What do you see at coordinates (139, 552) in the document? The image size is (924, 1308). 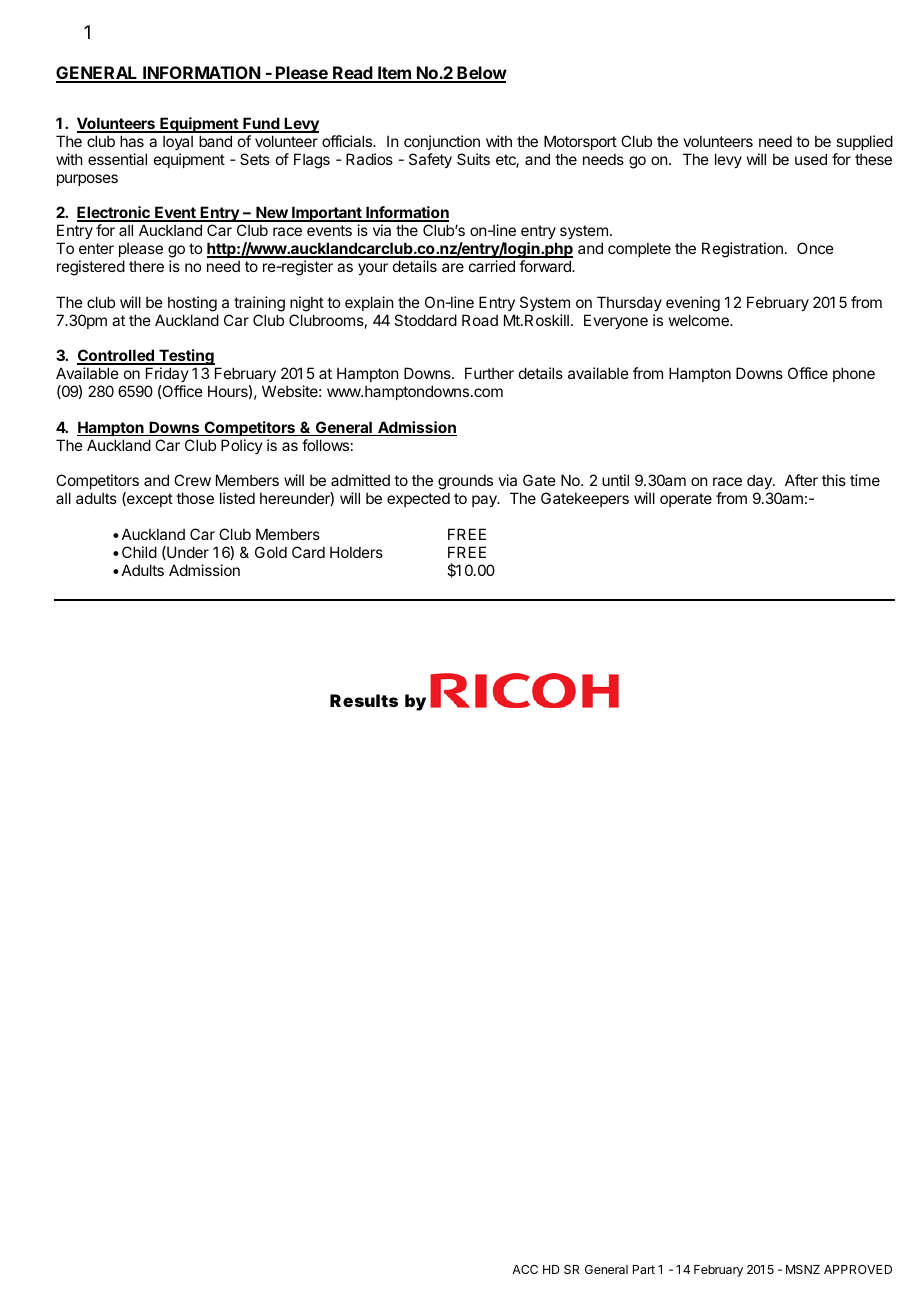 I see `Child` at bounding box center [139, 552].
